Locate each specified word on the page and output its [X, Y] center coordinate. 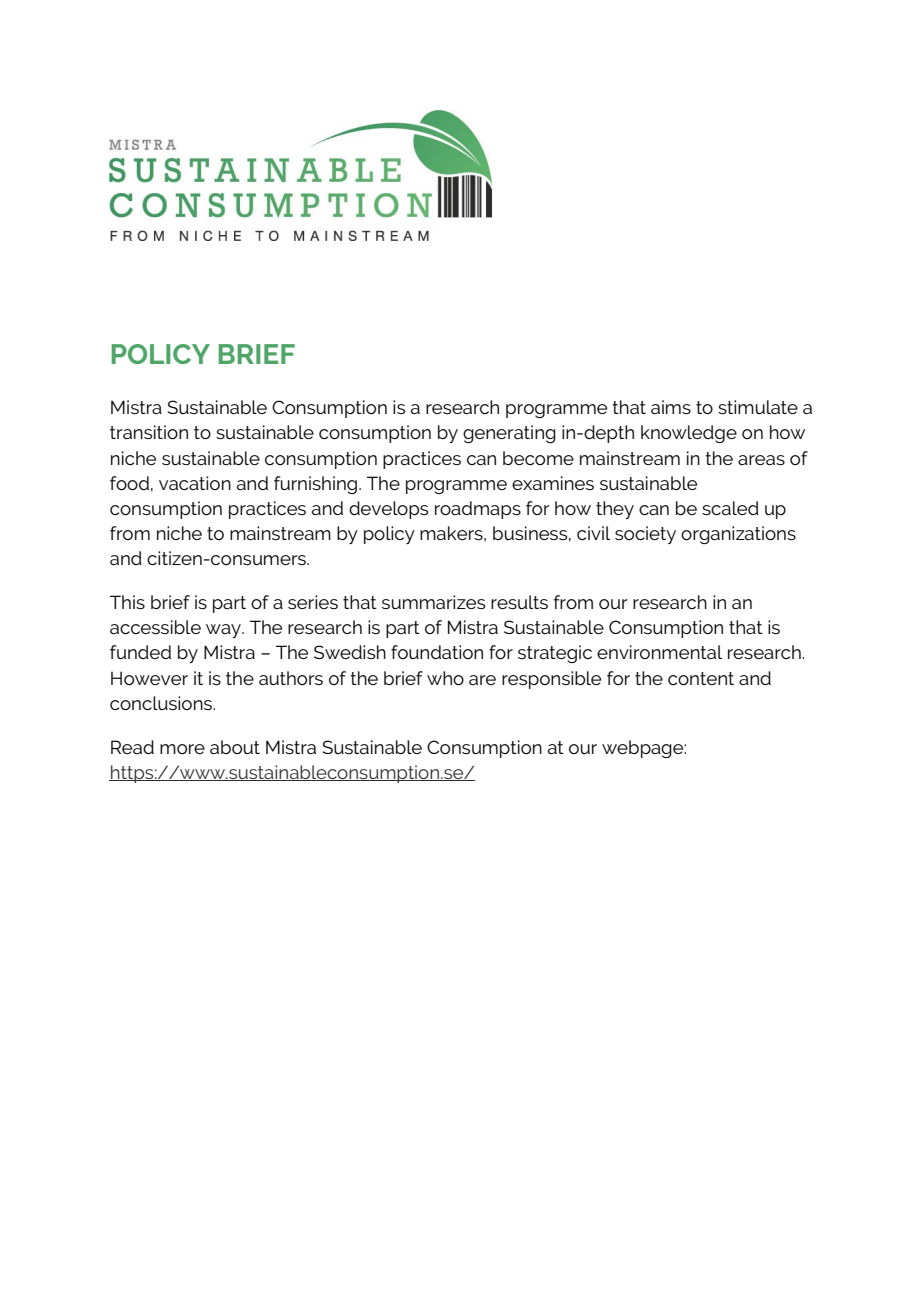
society [645, 535]
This [127, 602]
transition [149, 432]
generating [509, 434]
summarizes [433, 602]
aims [671, 407]
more [182, 749]
